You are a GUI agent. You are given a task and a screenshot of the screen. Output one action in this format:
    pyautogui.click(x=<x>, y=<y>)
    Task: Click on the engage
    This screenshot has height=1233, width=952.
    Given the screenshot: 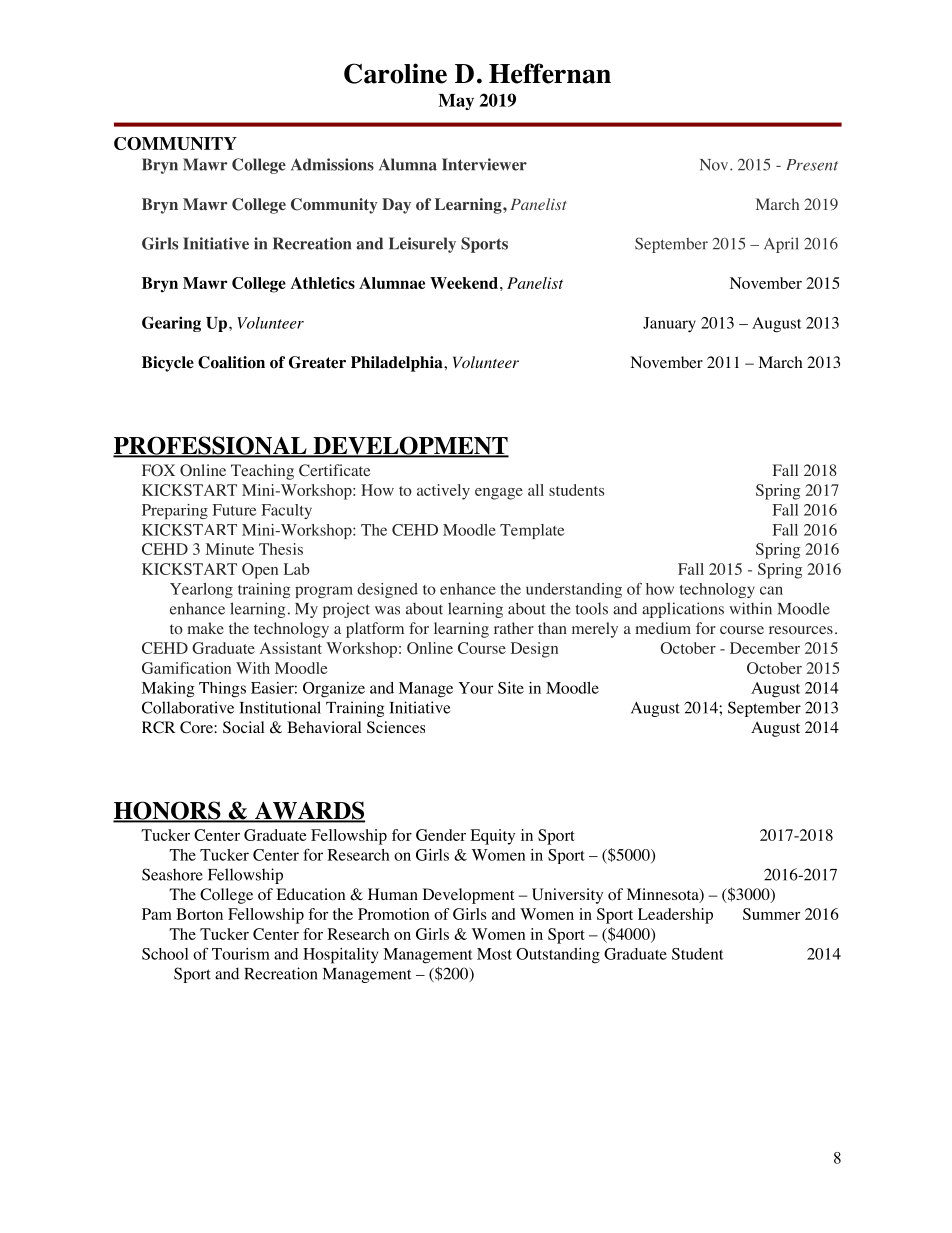 What is the action you would take?
    pyautogui.click(x=499, y=494)
